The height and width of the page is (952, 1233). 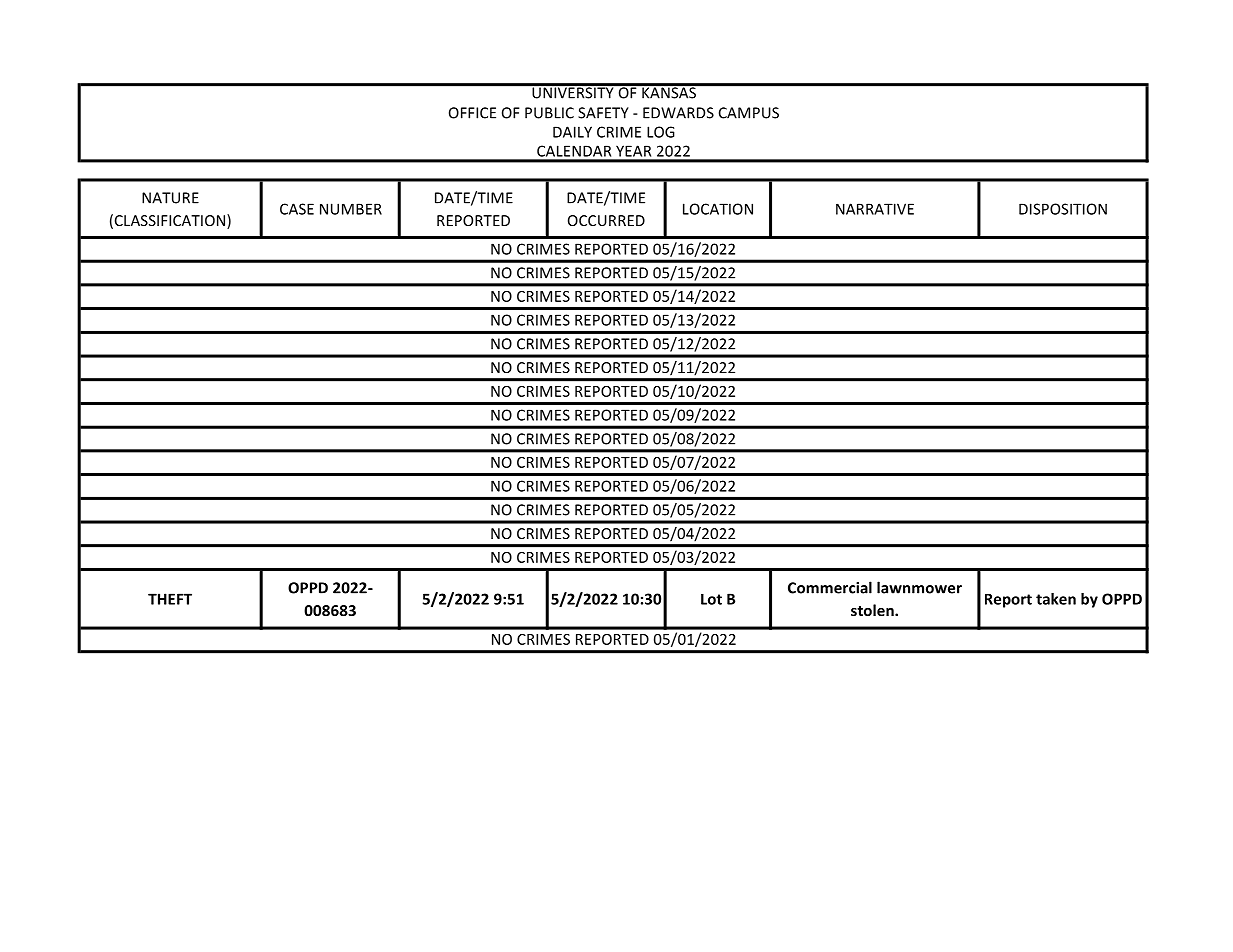 What do you see at coordinates (472, 113) in the page?
I see `OFFICE` at bounding box center [472, 113].
